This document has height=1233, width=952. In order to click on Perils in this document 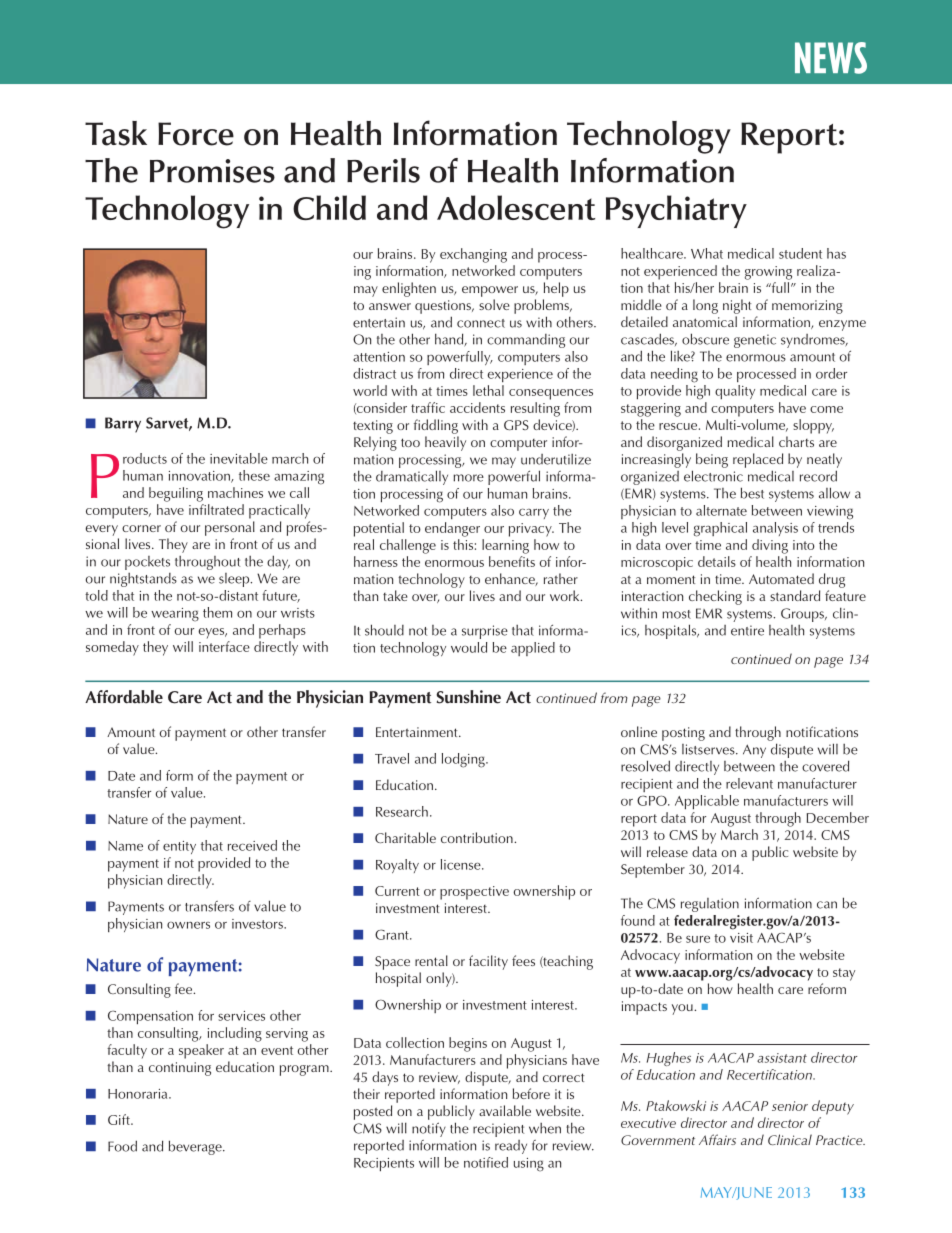, I will do `click(383, 170)`.
